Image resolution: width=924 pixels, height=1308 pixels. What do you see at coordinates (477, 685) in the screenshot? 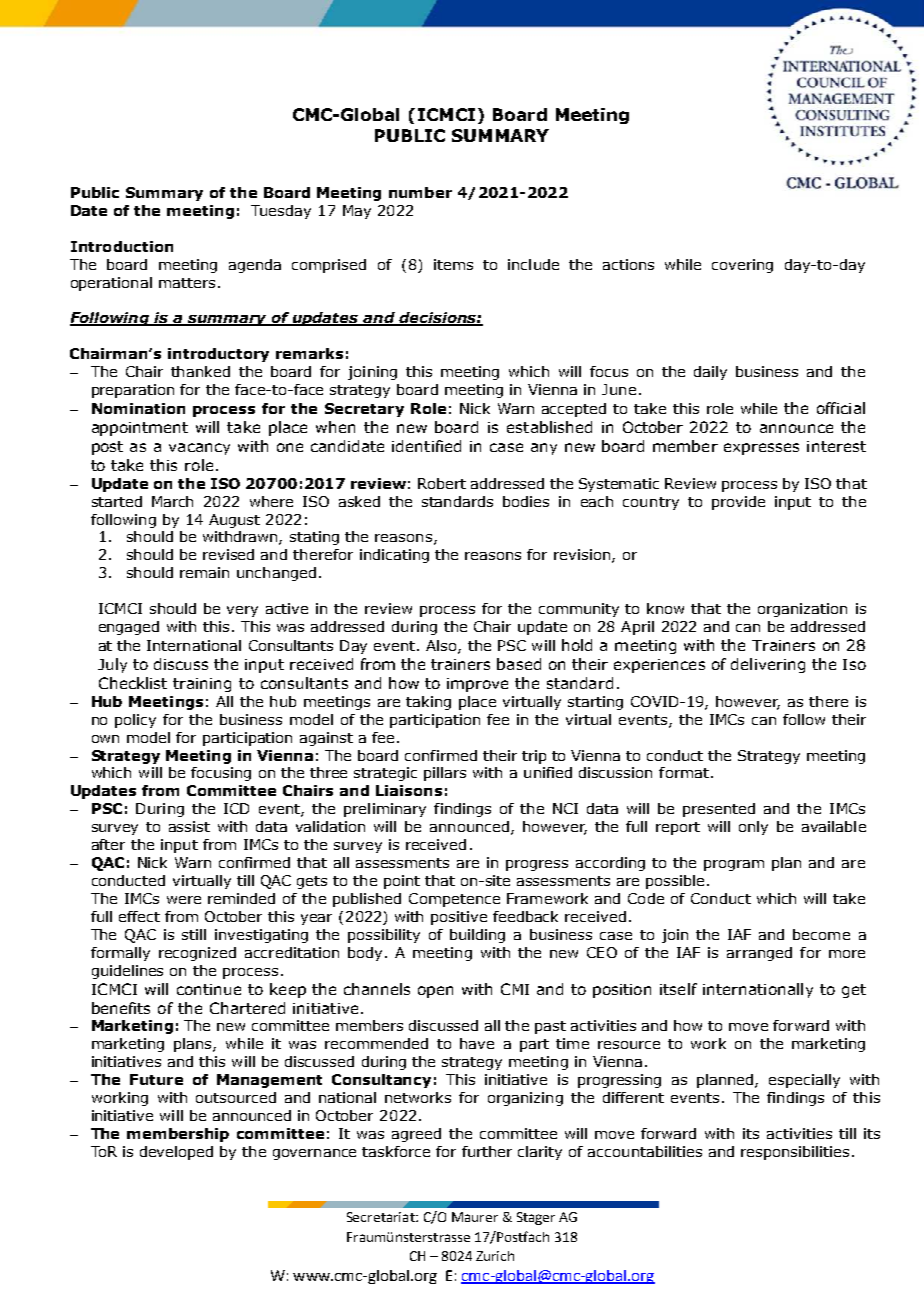
I see `improve` at bounding box center [477, 685].
